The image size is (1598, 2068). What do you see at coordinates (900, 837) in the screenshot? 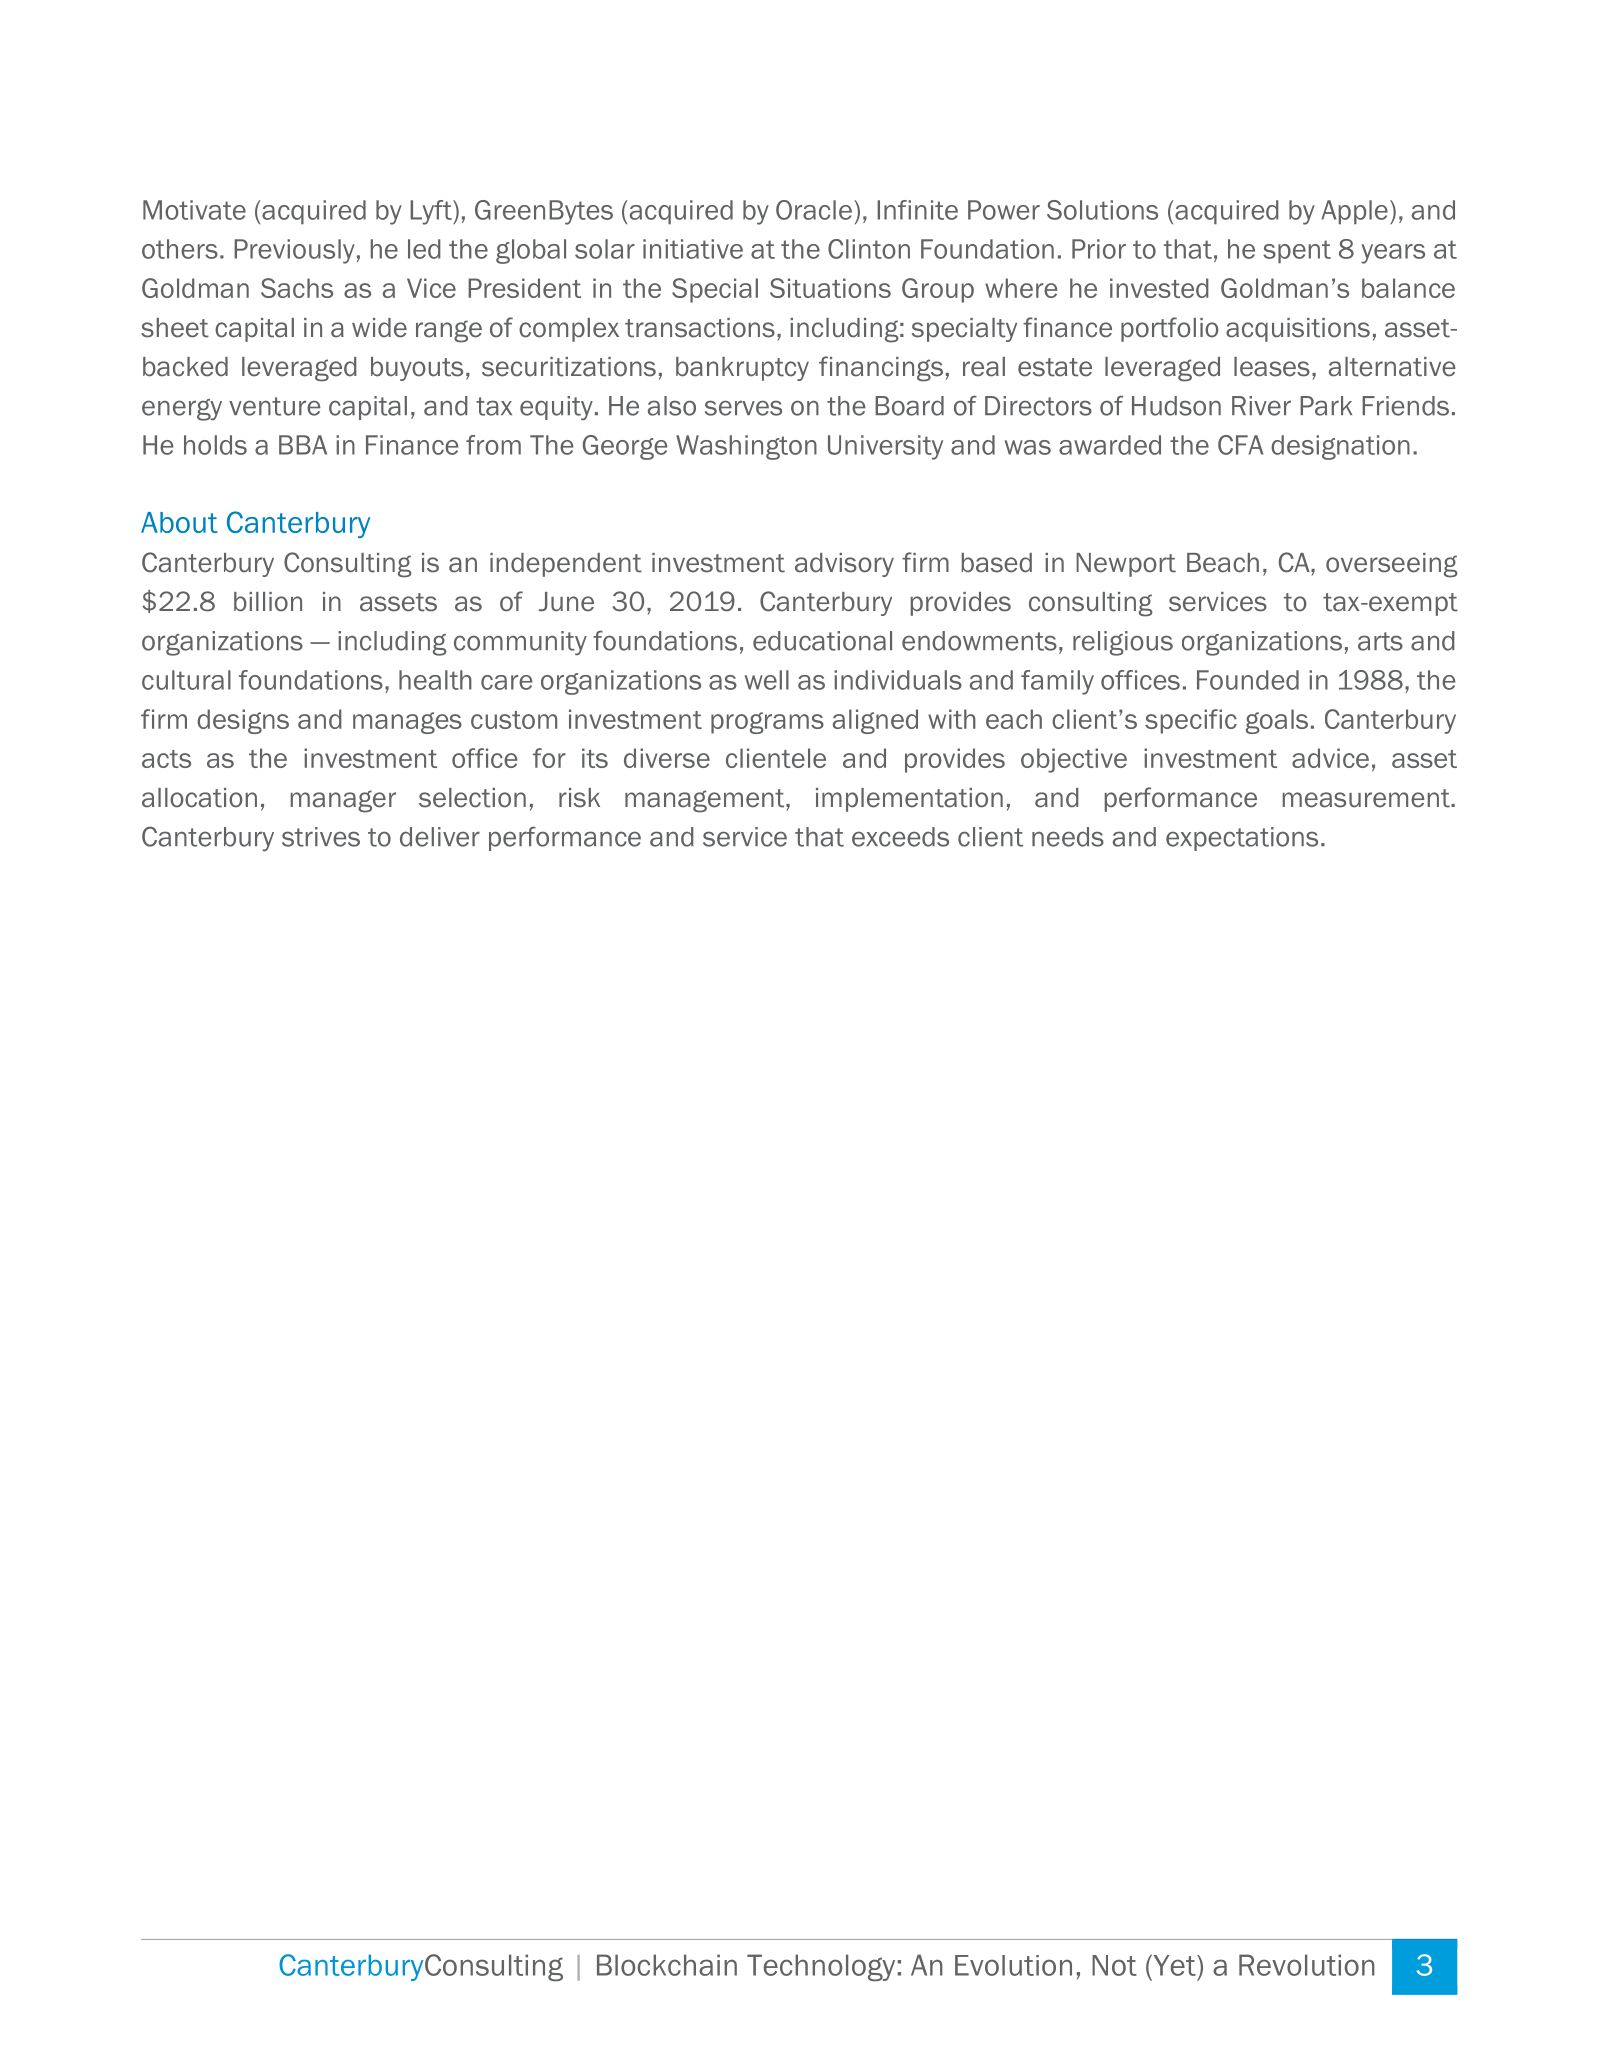
I see `exceeds` at bounding box center [900, 837].
